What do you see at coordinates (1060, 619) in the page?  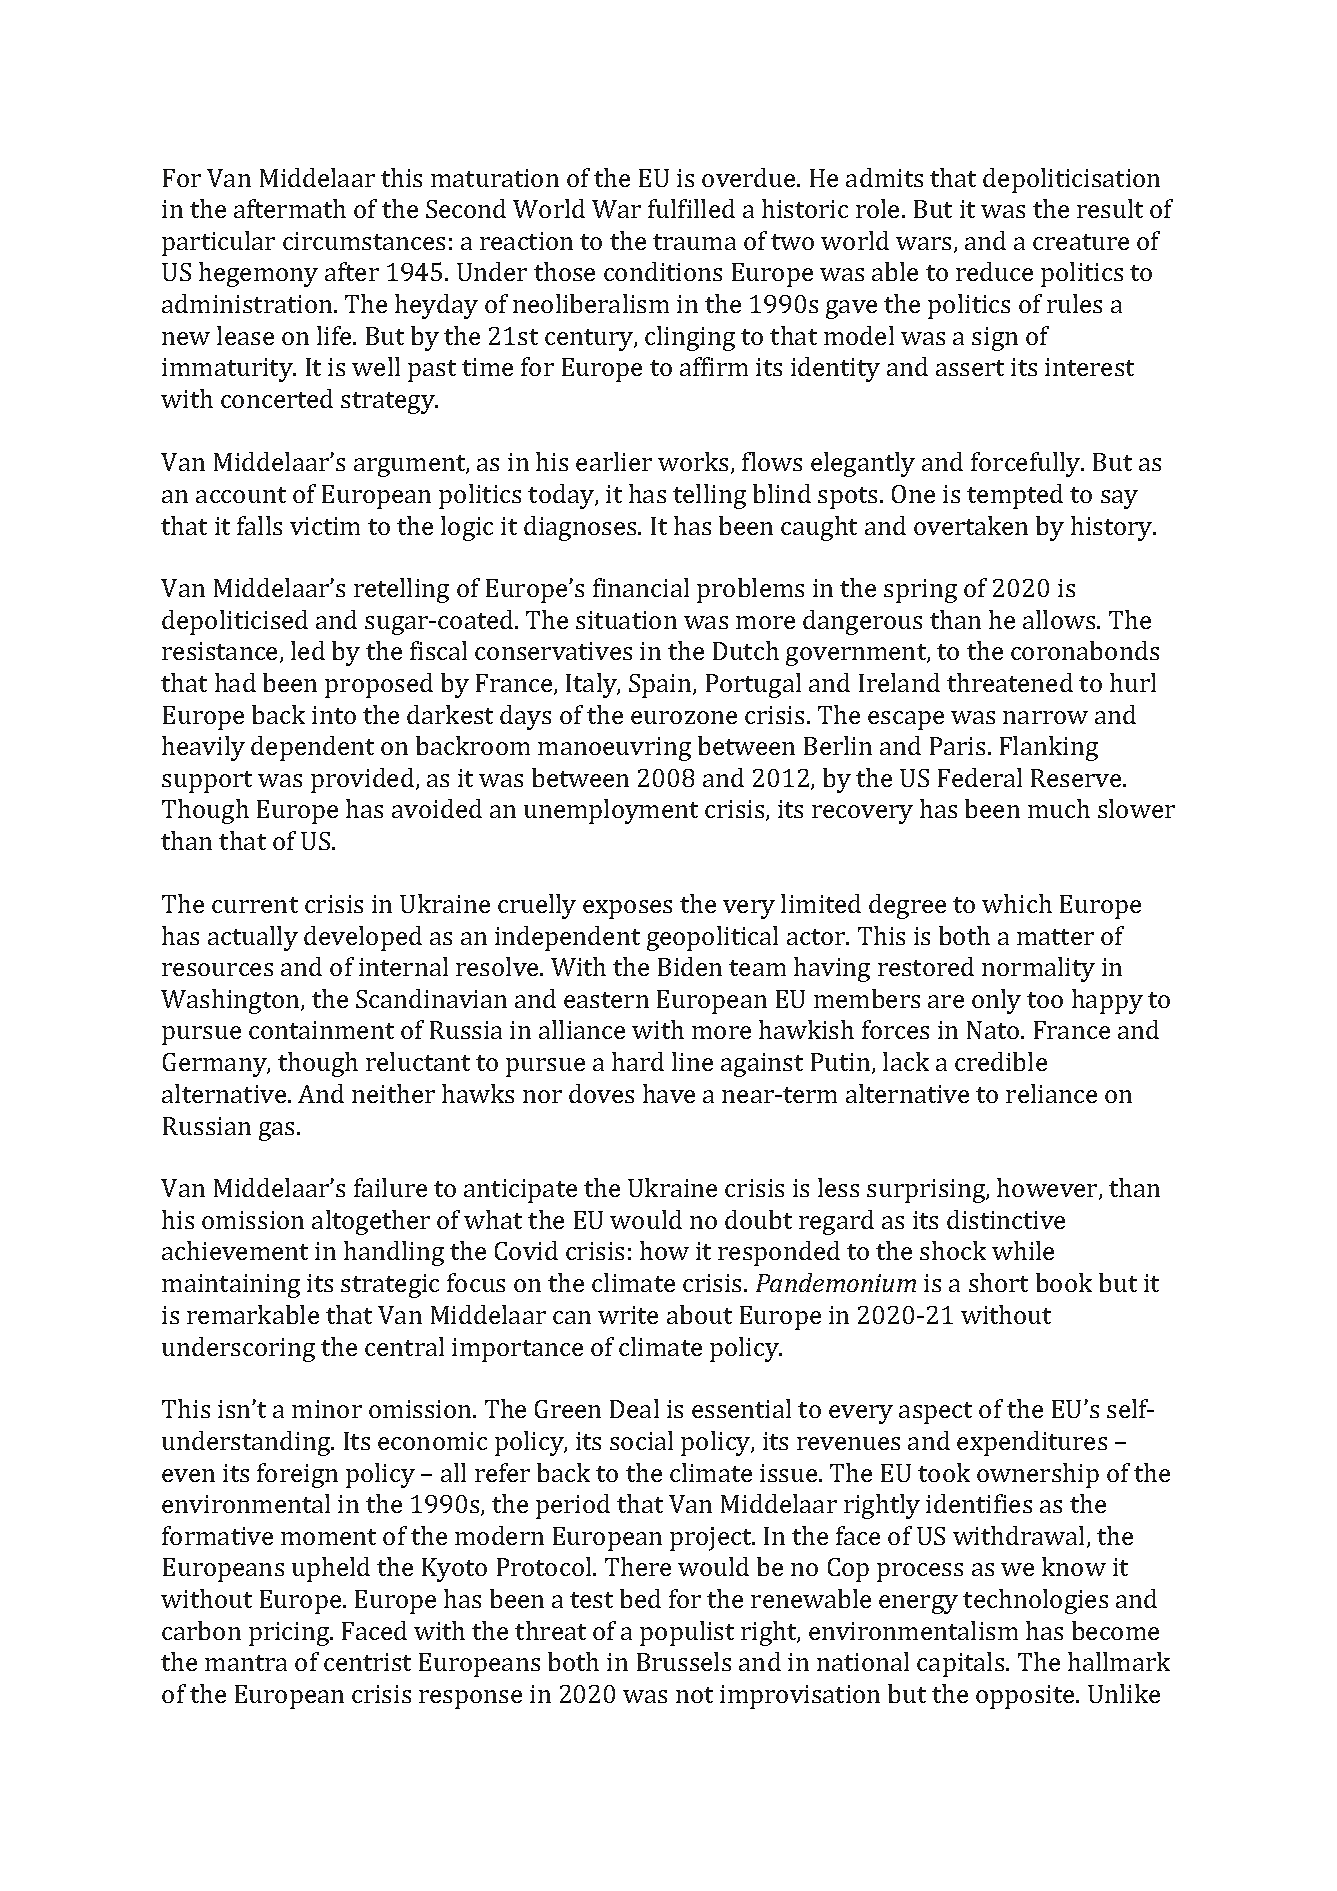 I see `allows` at bounding box center [1060, 619].
